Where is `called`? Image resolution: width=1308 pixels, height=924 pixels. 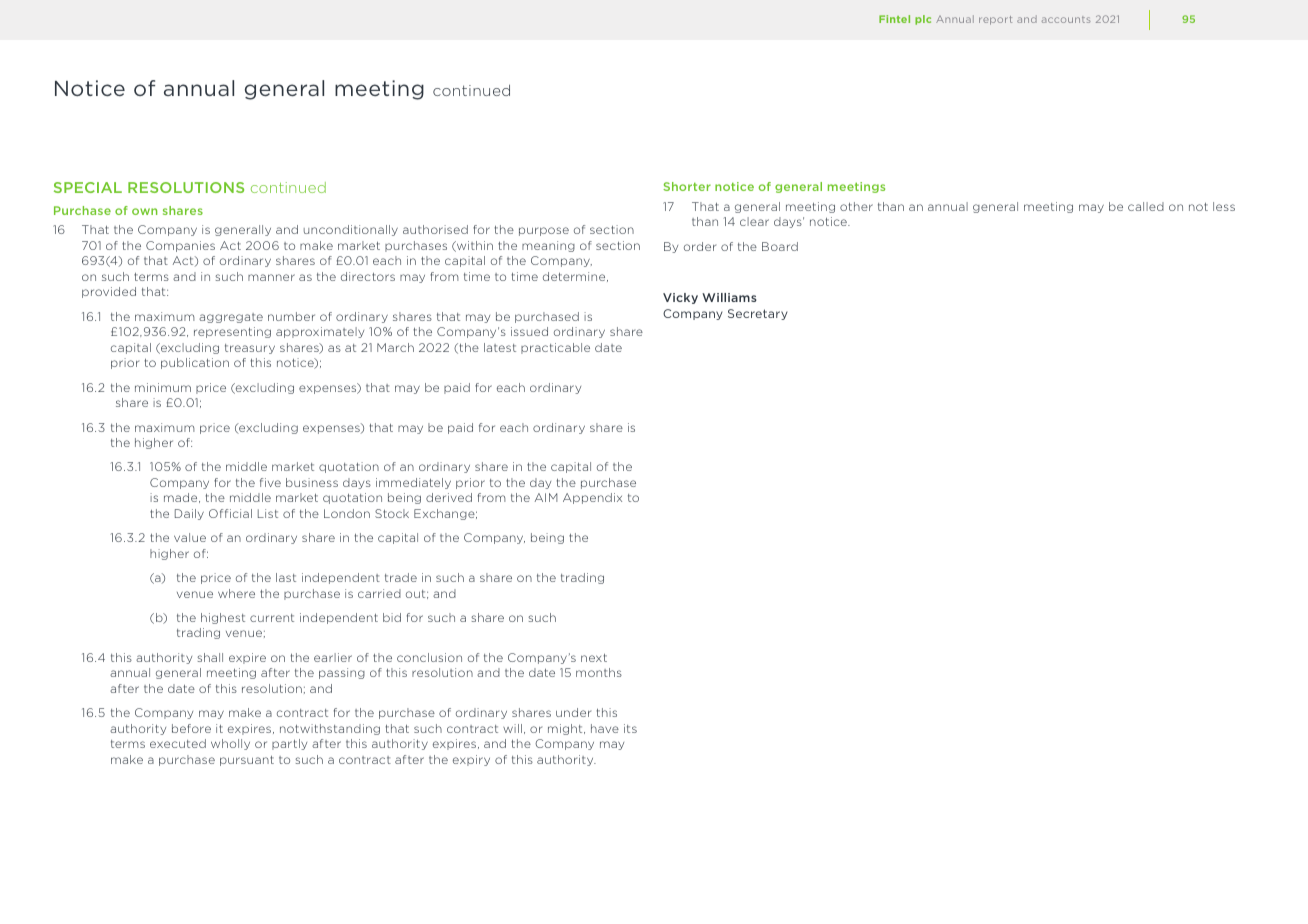 called is located at coordinates (1146, 206).
